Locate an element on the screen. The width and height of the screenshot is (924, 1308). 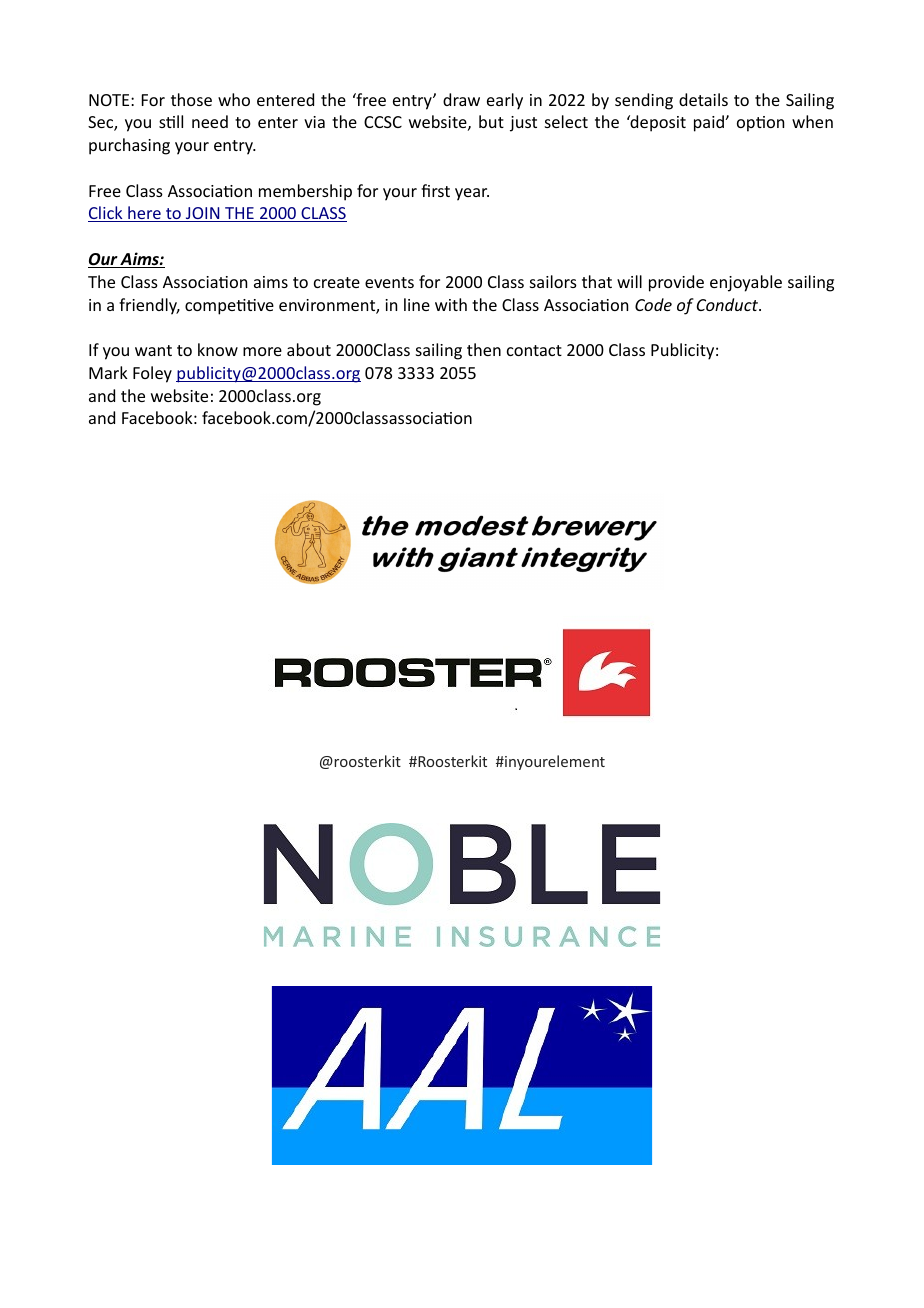
competitive is located at coordinates (229, 307).
